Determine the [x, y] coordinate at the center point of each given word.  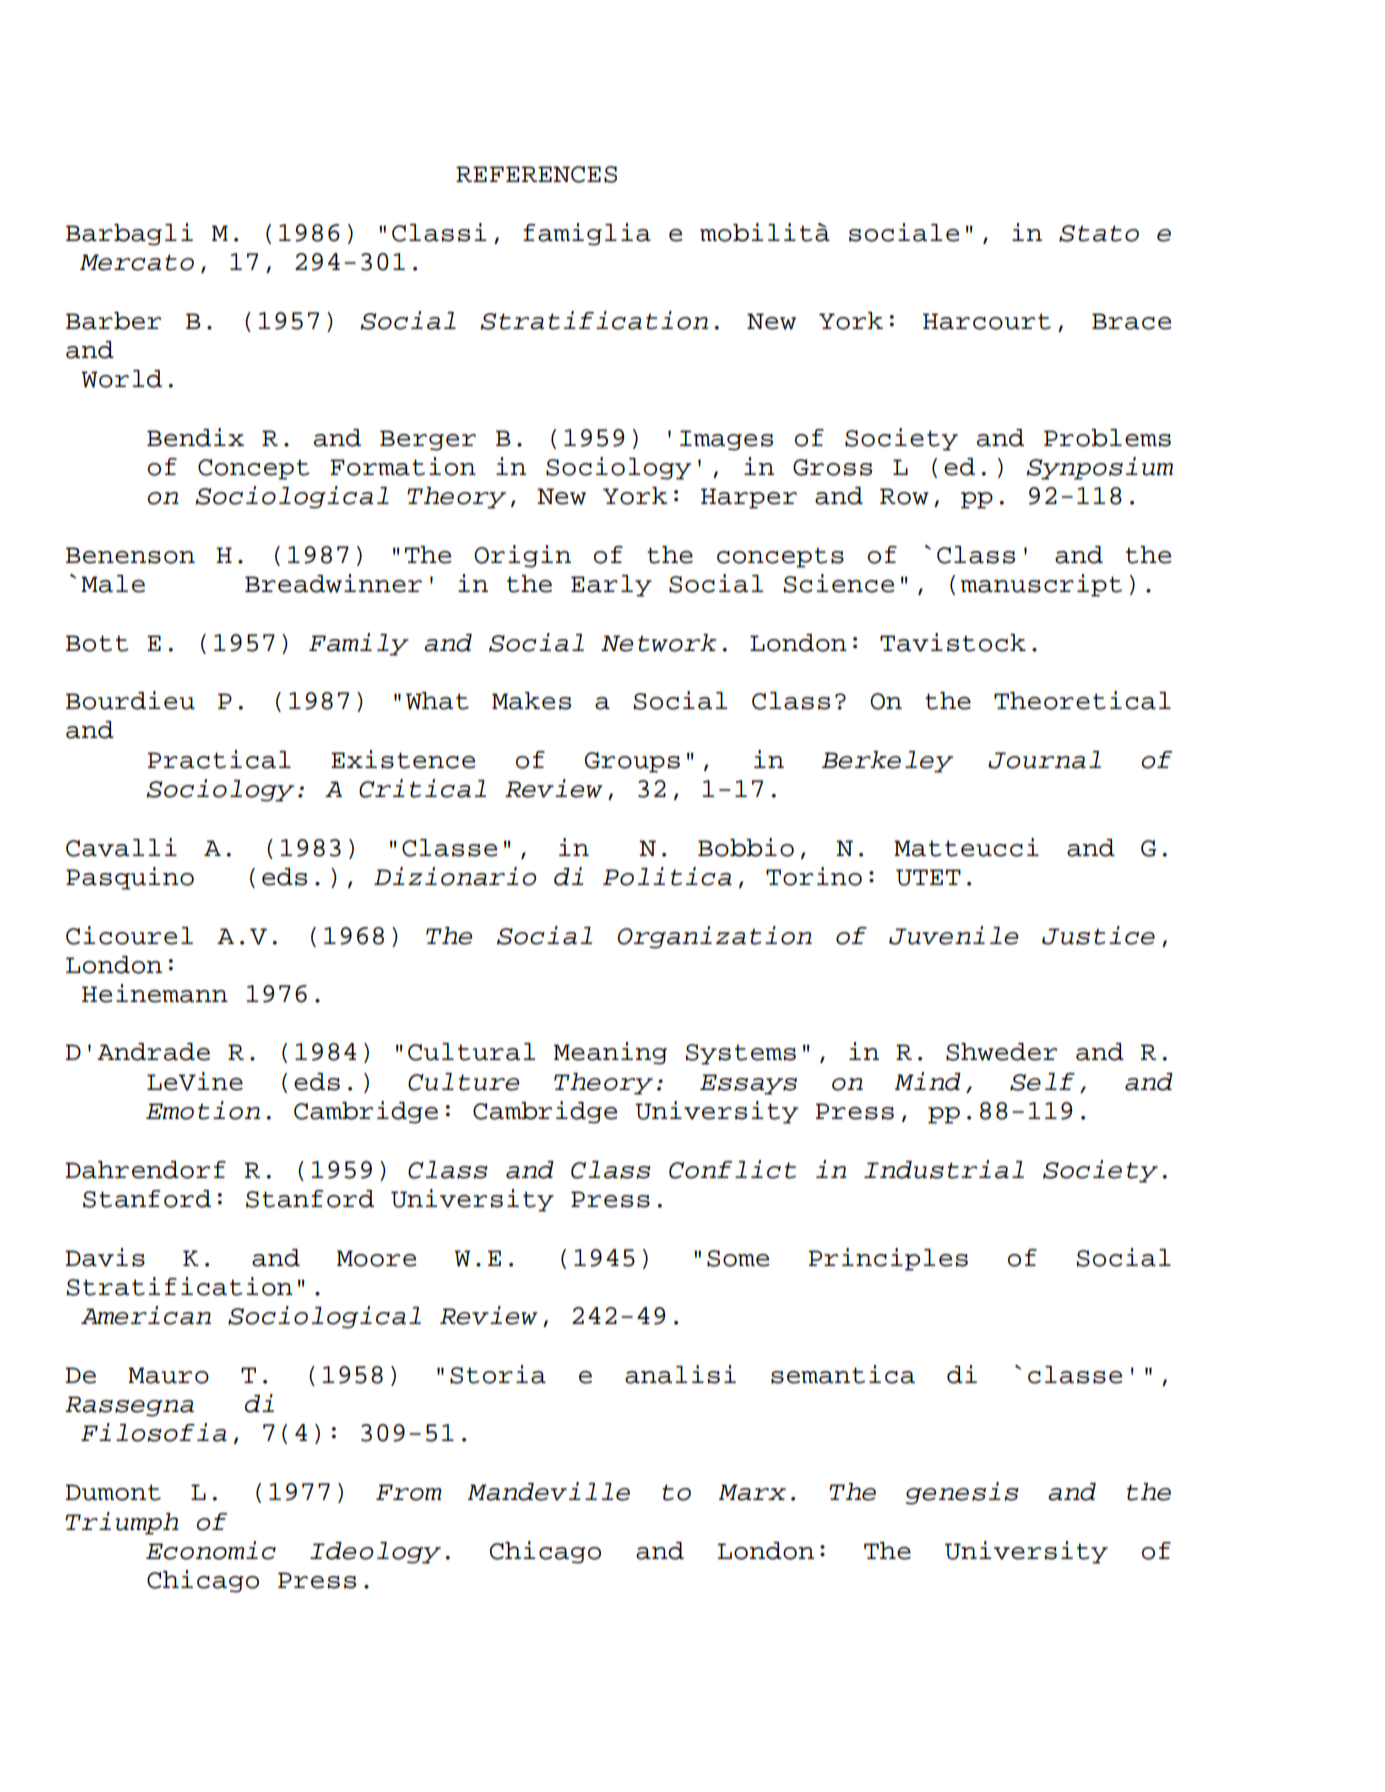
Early [611, 586]
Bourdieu [130, 700]
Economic [211, 1550]
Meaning [610, 1053]
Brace [1131, 321]
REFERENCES [536, 174]
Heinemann [155, 993]
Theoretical [1082, 700]
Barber [113, 321]
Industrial [944, 1169]
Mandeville [549, 1491]
